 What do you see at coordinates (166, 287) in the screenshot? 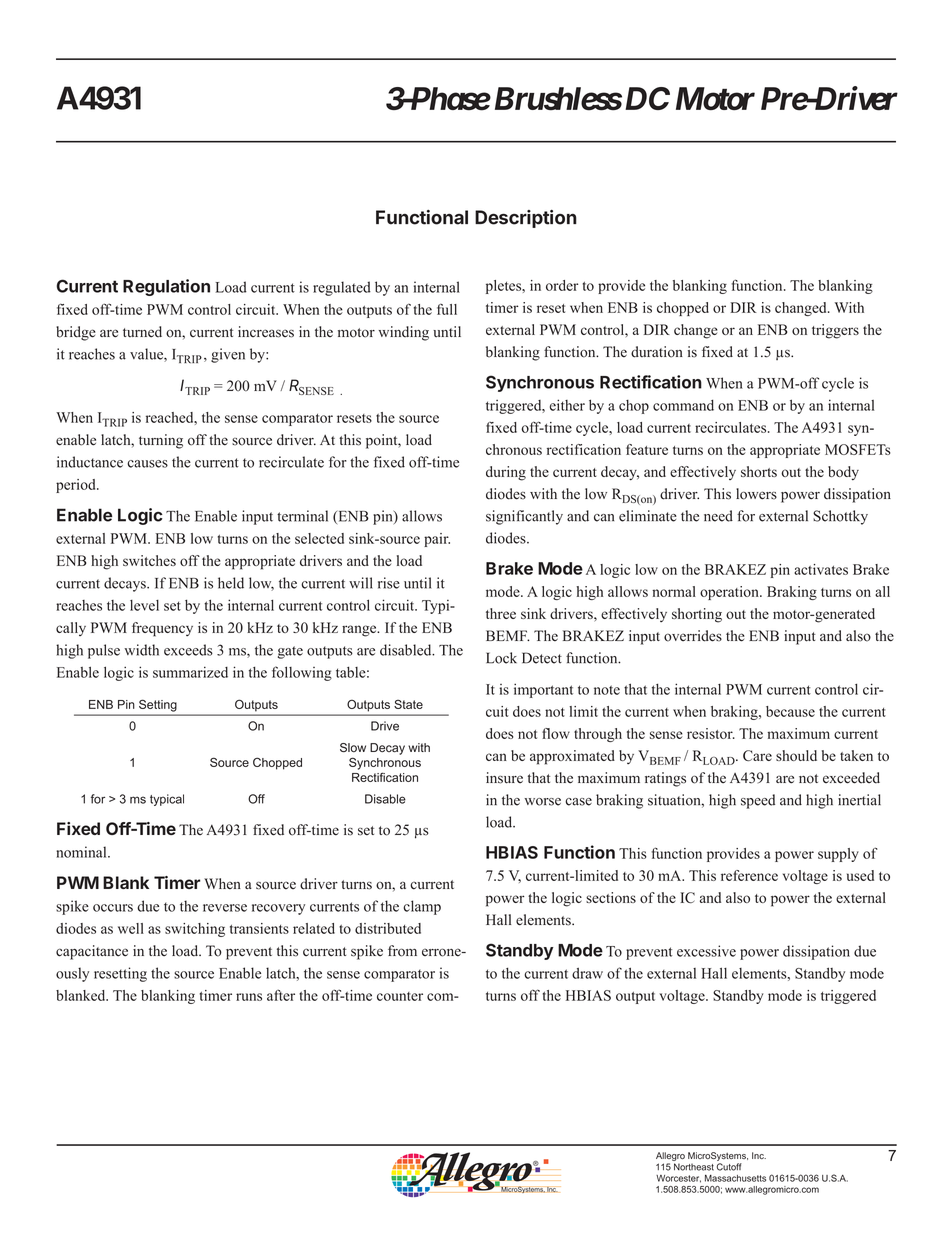
I see `Regulation` at bounding box center [166, 287].
